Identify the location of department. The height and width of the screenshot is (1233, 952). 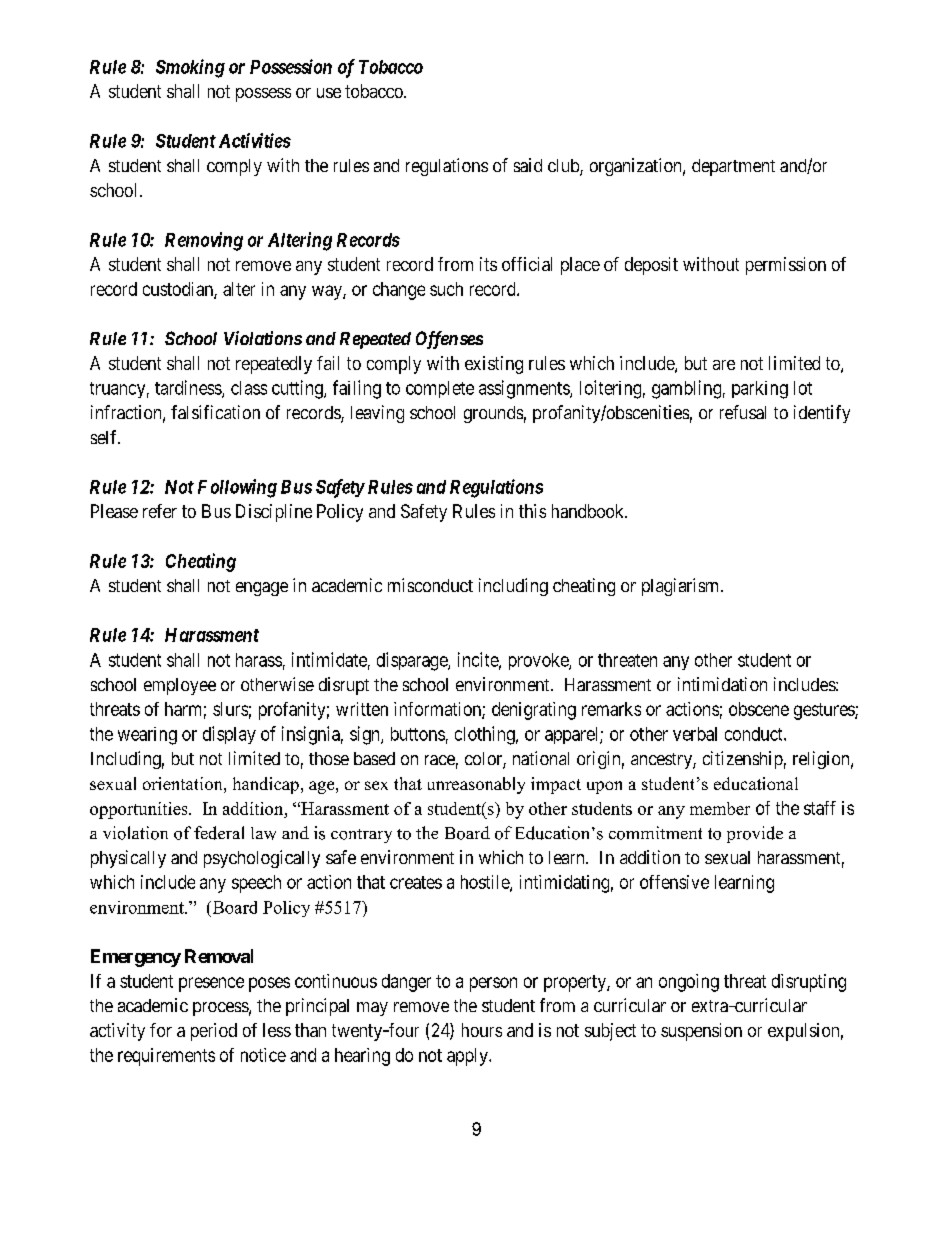
(733, 167).
